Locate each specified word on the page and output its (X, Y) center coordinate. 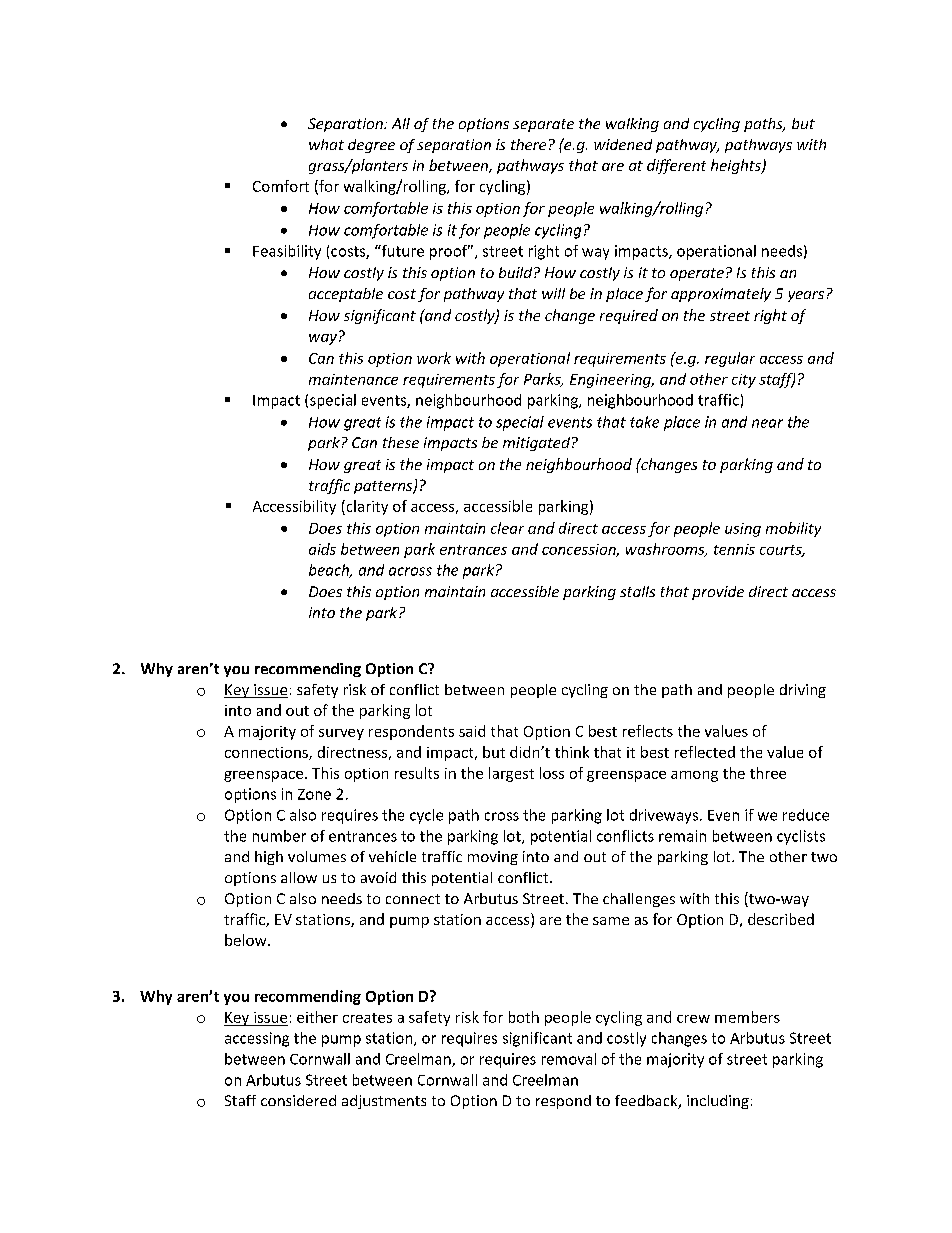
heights (737, 166)
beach (330, 571)
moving (493, 858)
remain (682, 836)
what (326, 144)
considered (298, 1100)
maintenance (353, 379)
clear (507, 528)
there (528, 144)
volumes (317, 856)
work (434, 358)
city (744, 381)
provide (718, 593)
